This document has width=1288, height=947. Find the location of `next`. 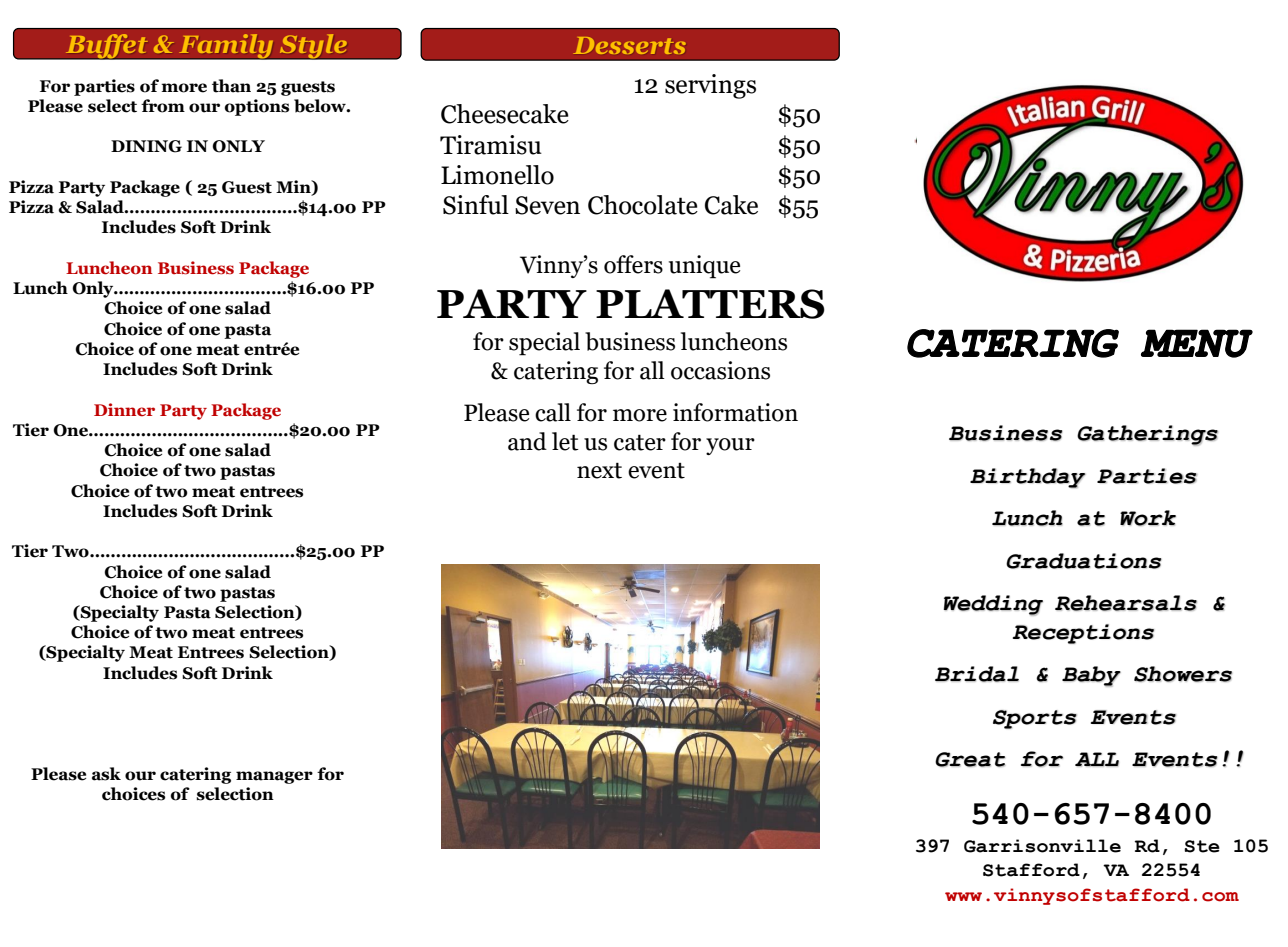

next is located at coordinates (599, 470).
